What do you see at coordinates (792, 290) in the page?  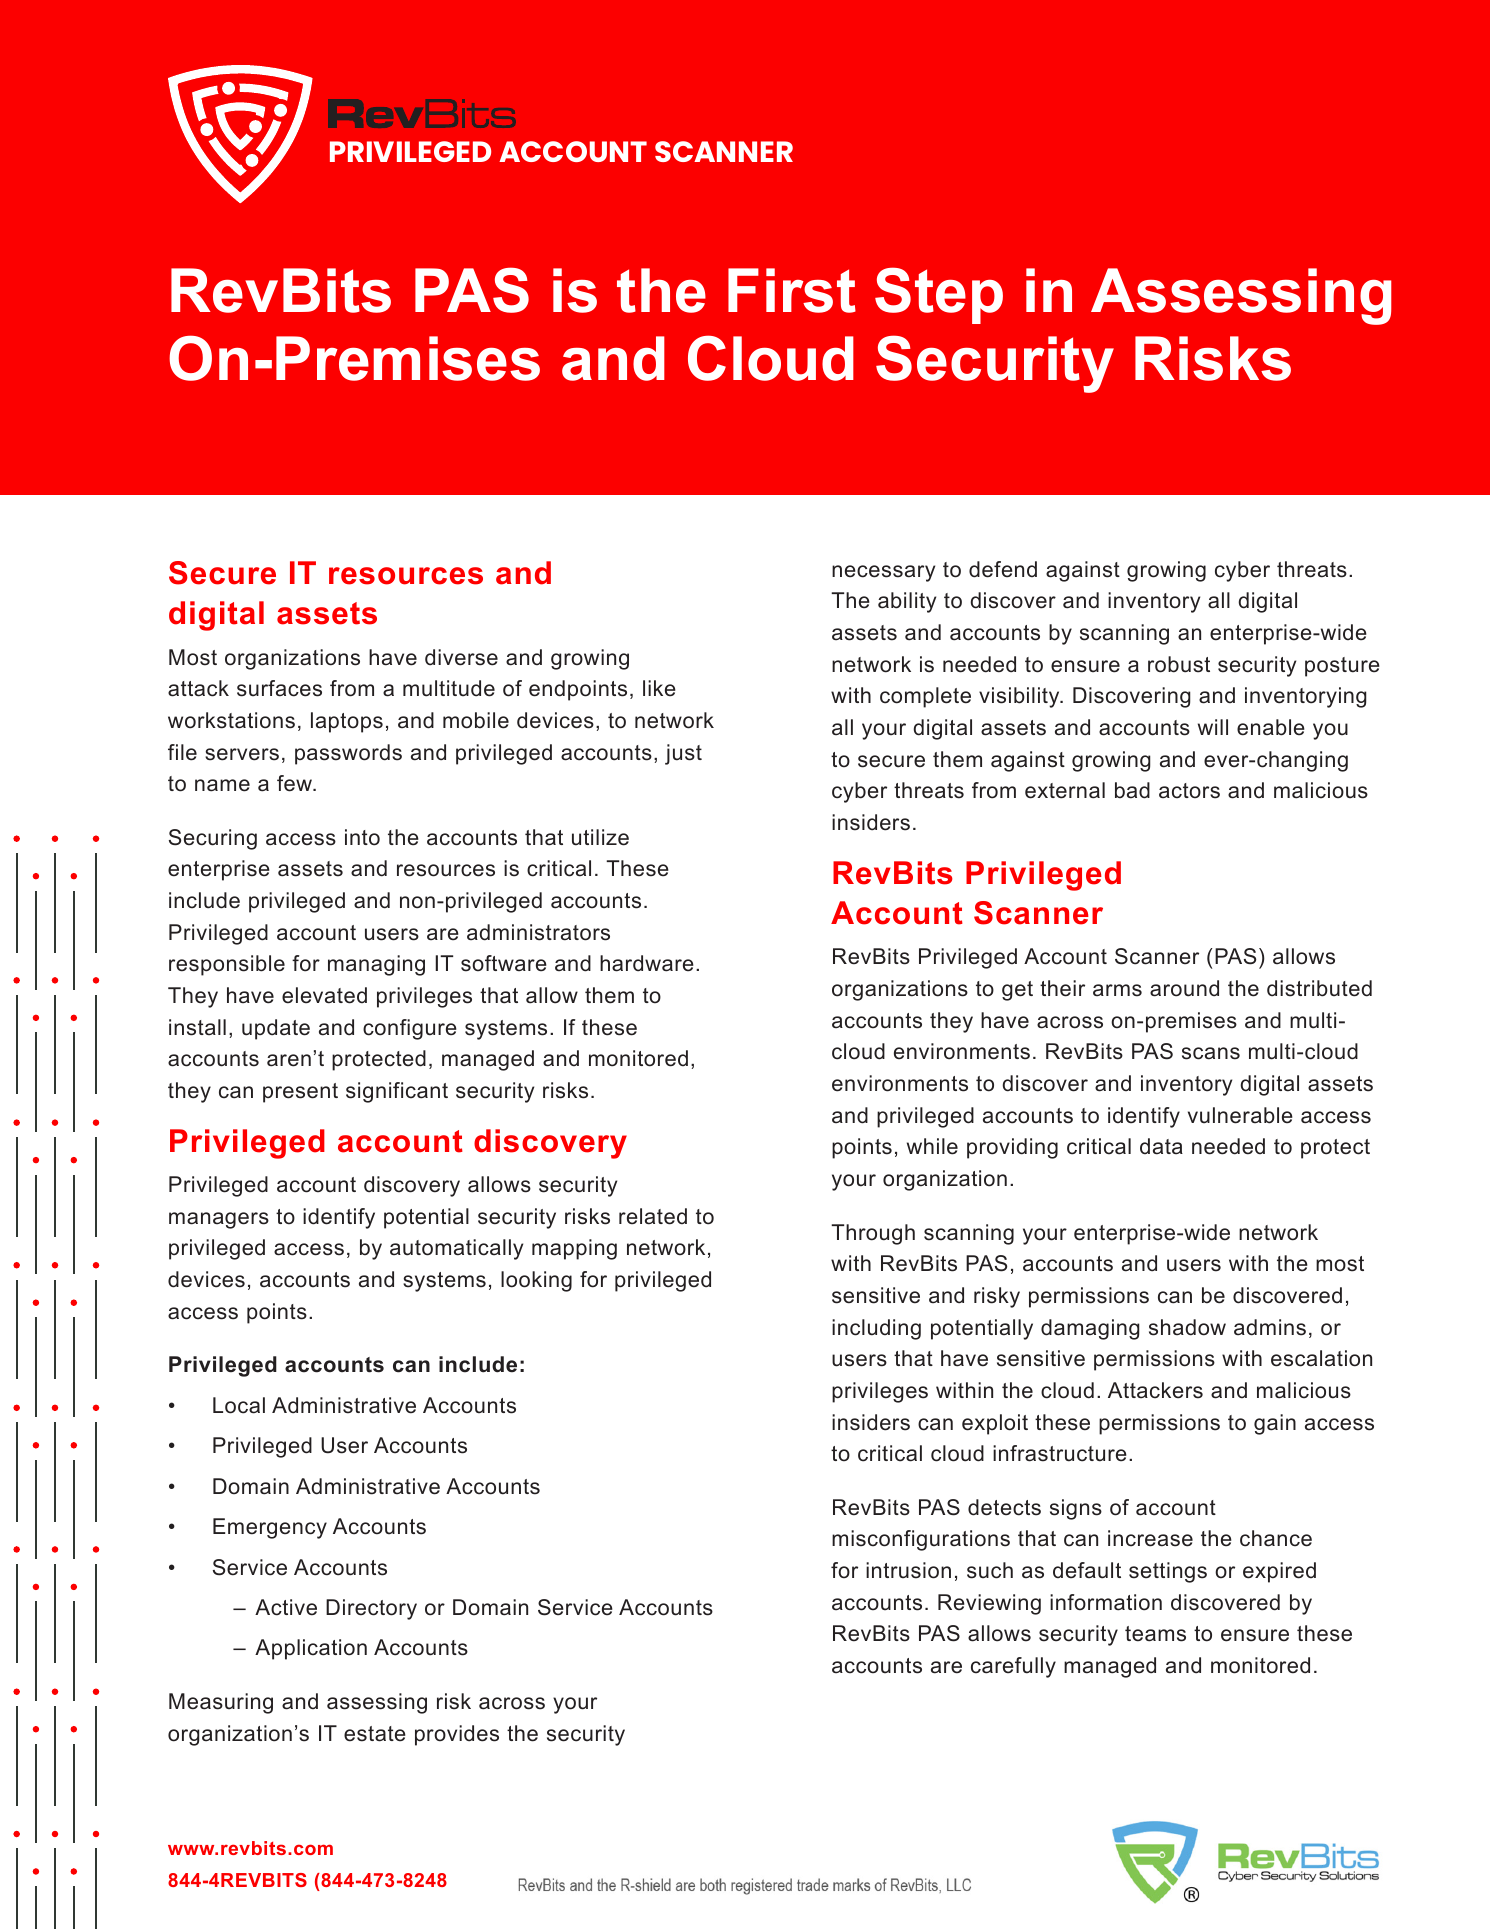 I see `First` at bounding box center [792, 290].
